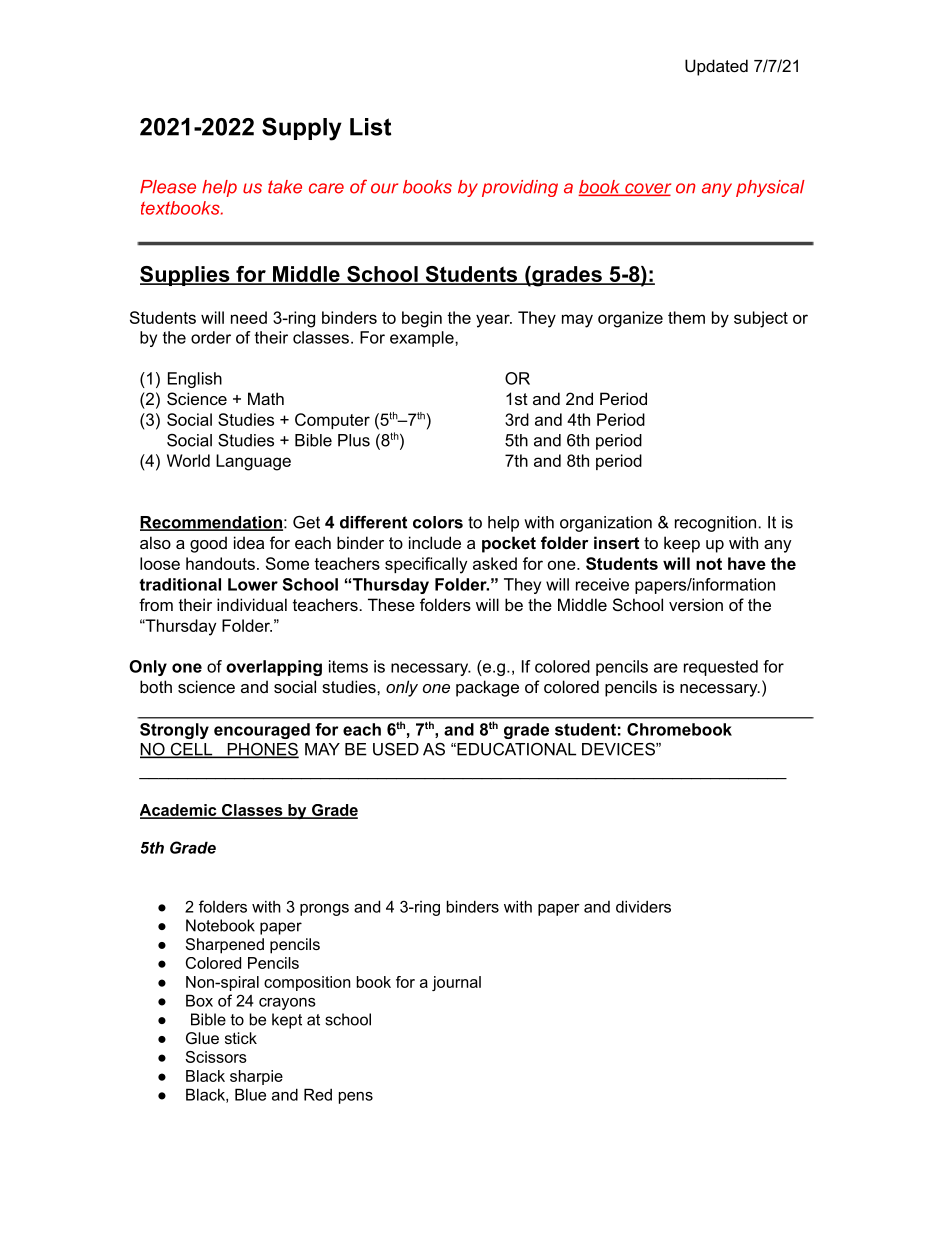 This image has width=952, height=1233. What do you see at coordinates (721, 668) in the image?
I see `requested` at bounding box center [721, 668].
